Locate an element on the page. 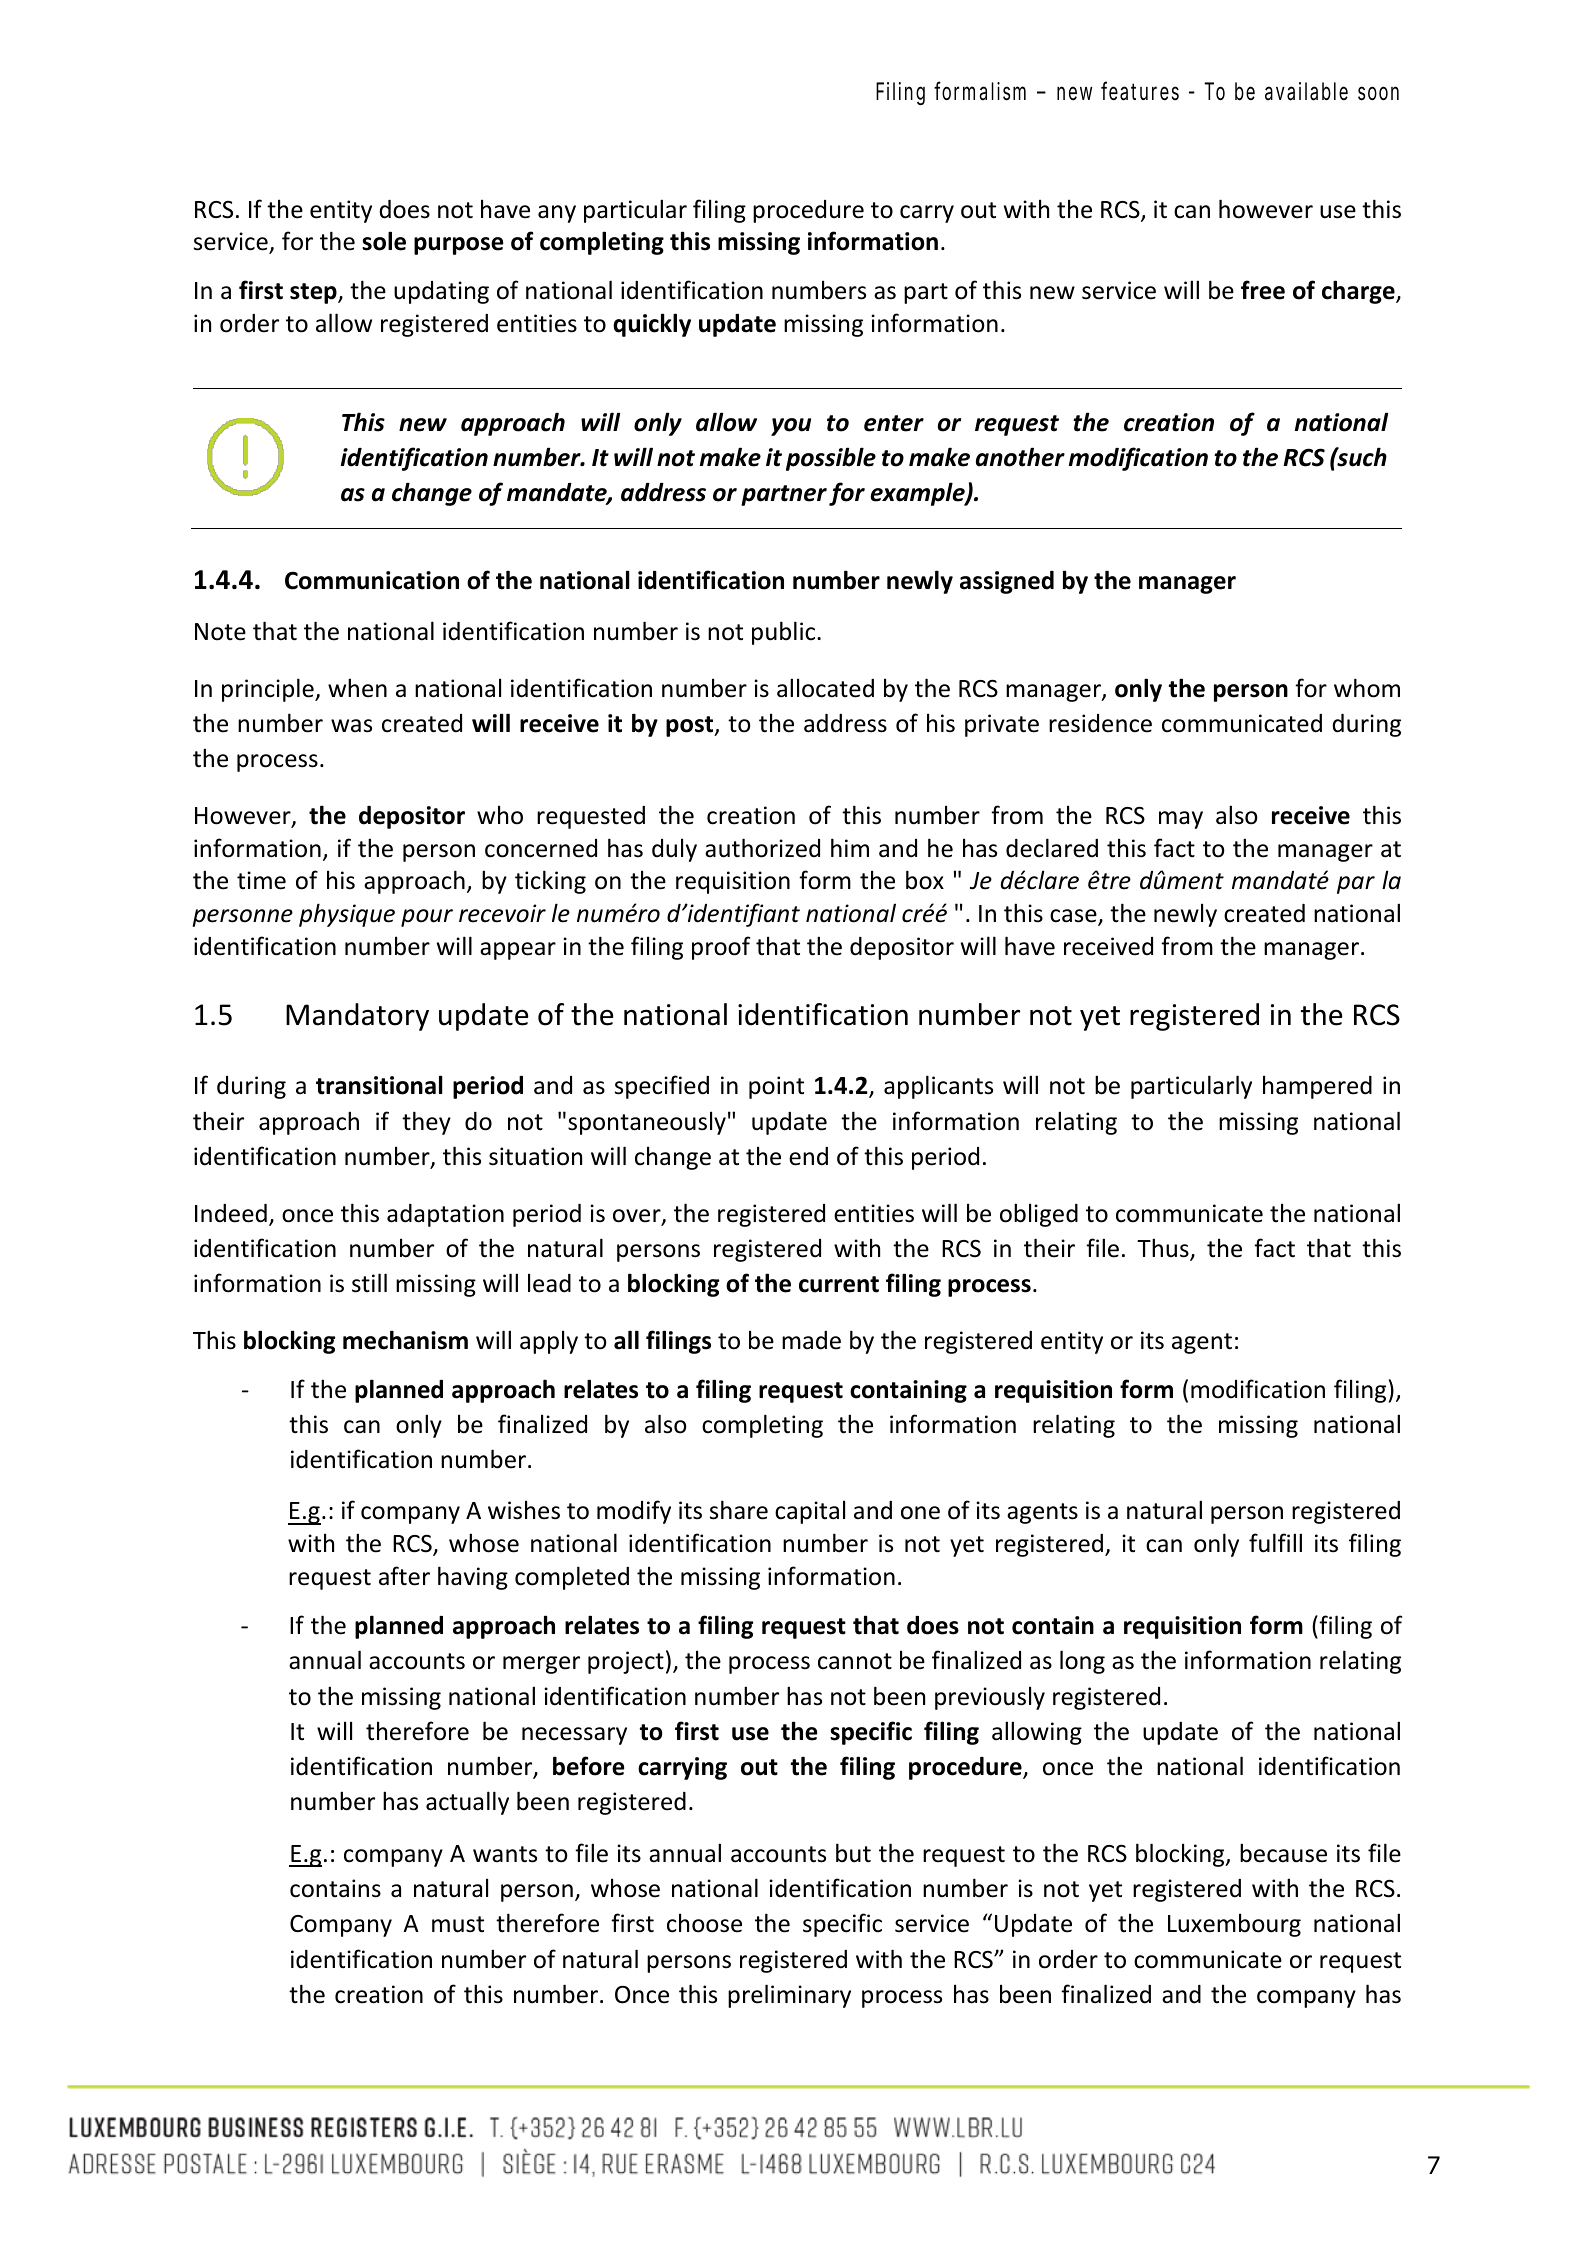 The width and height of the image is (1595, 2256). sole is located at coordinates (384, 241).
